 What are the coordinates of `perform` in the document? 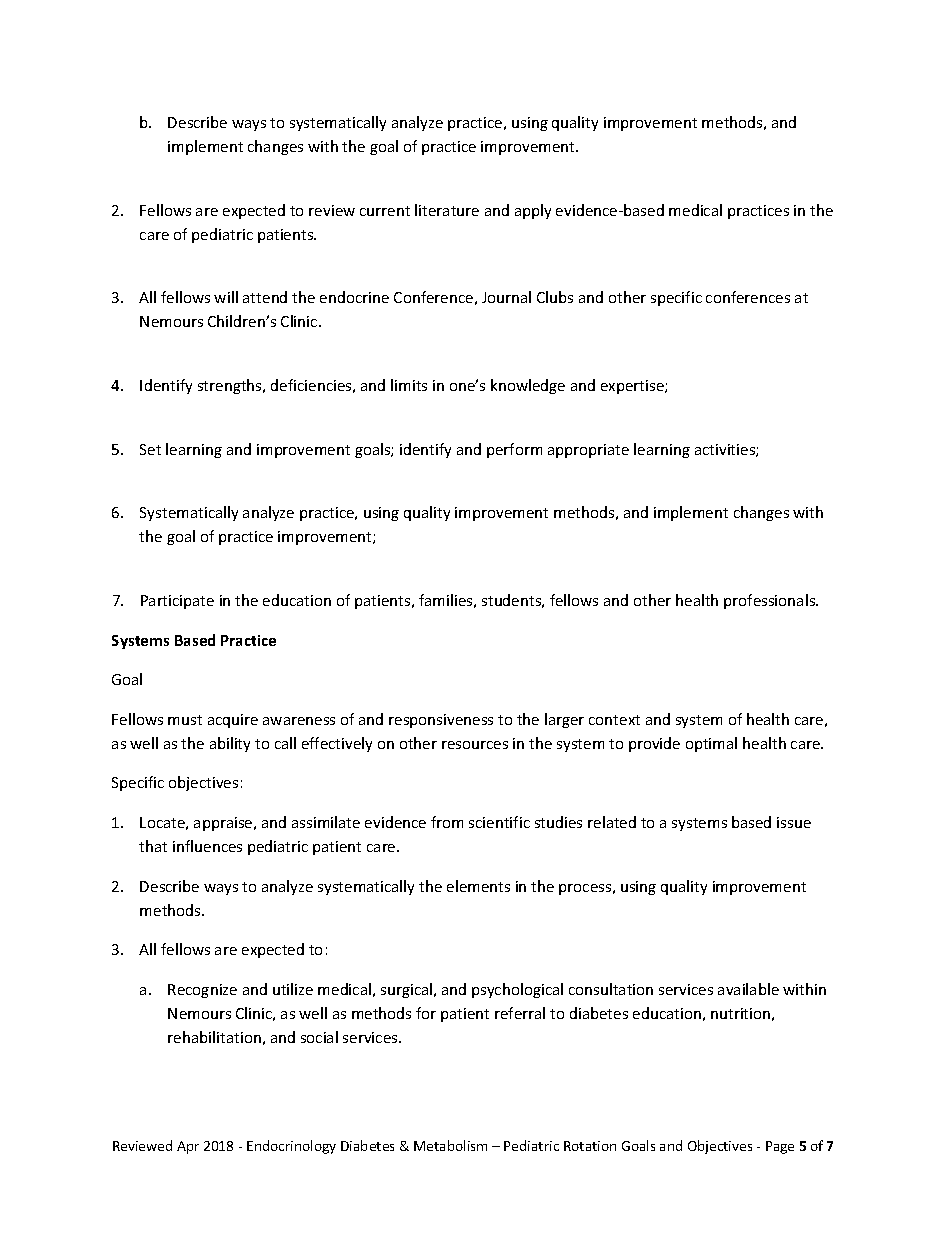 It's located at (514, 450).
